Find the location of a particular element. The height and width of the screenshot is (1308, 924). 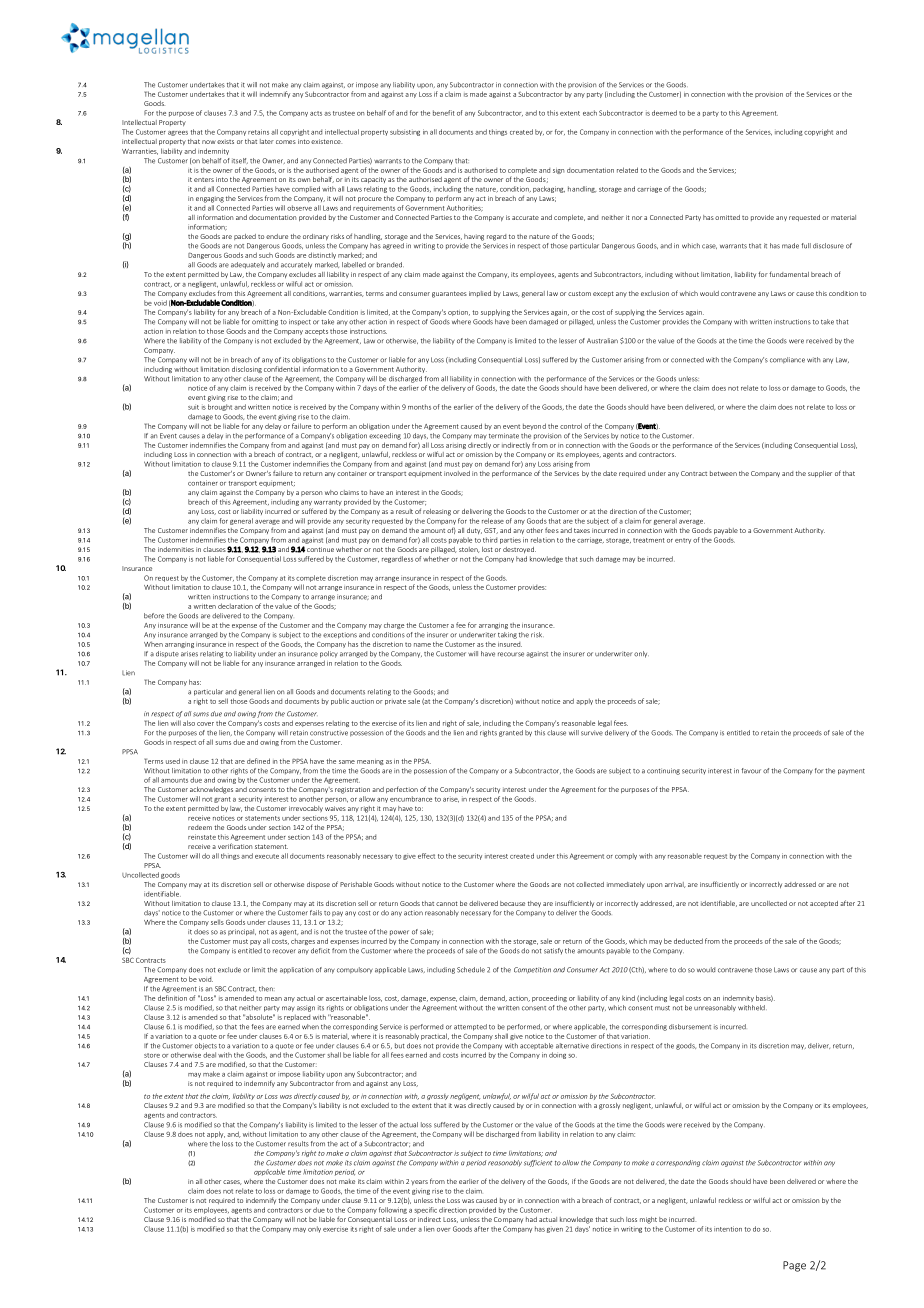

verification is located at coordinates (235, 846).
